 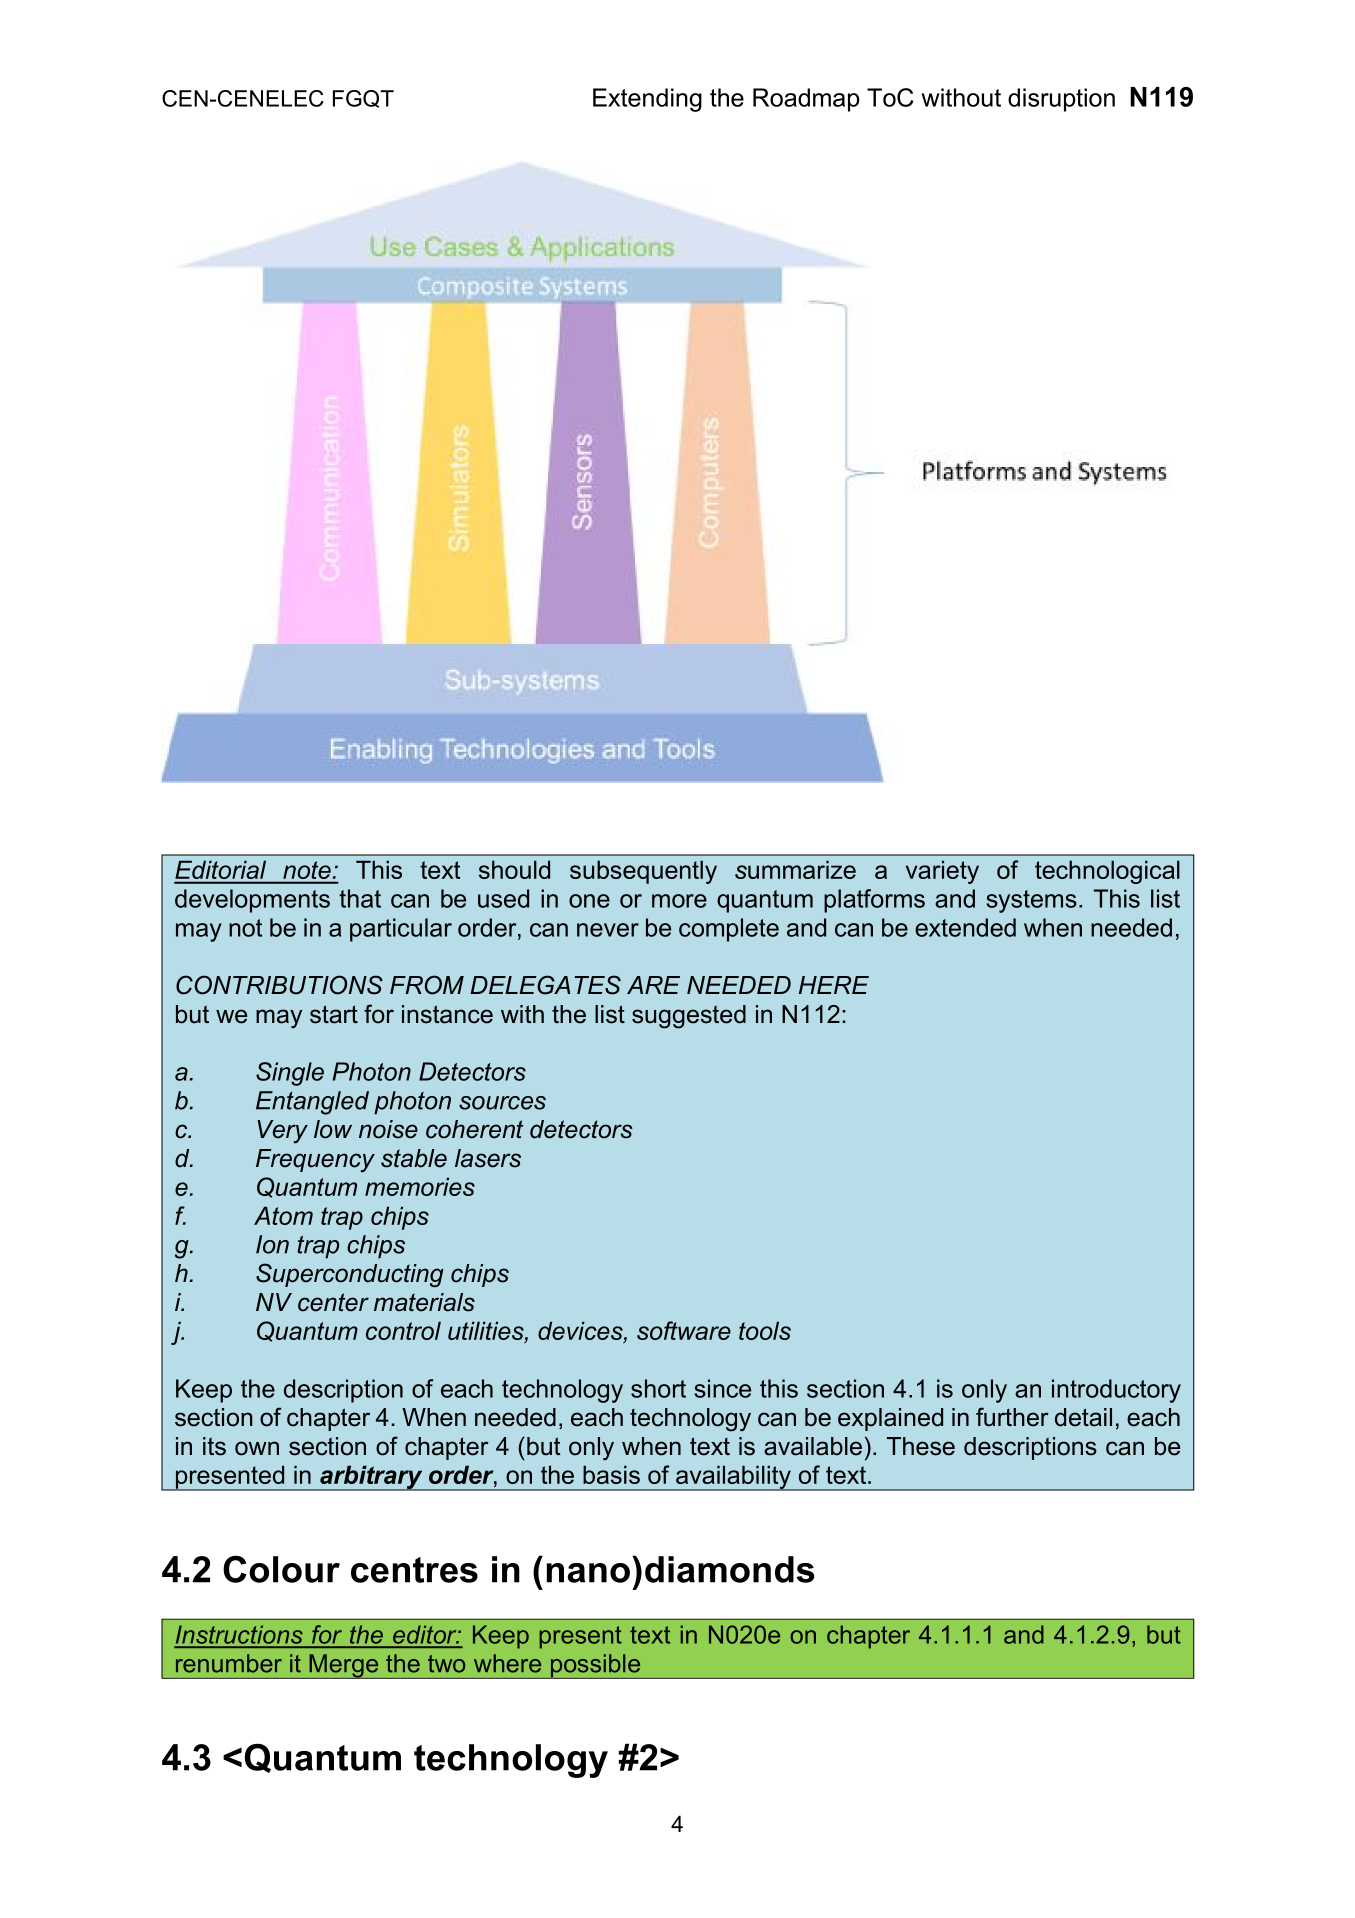 What do you see at coordinates (647, 100) in the screenshot?
I see `Extending` at bounding box center [647, 100].
